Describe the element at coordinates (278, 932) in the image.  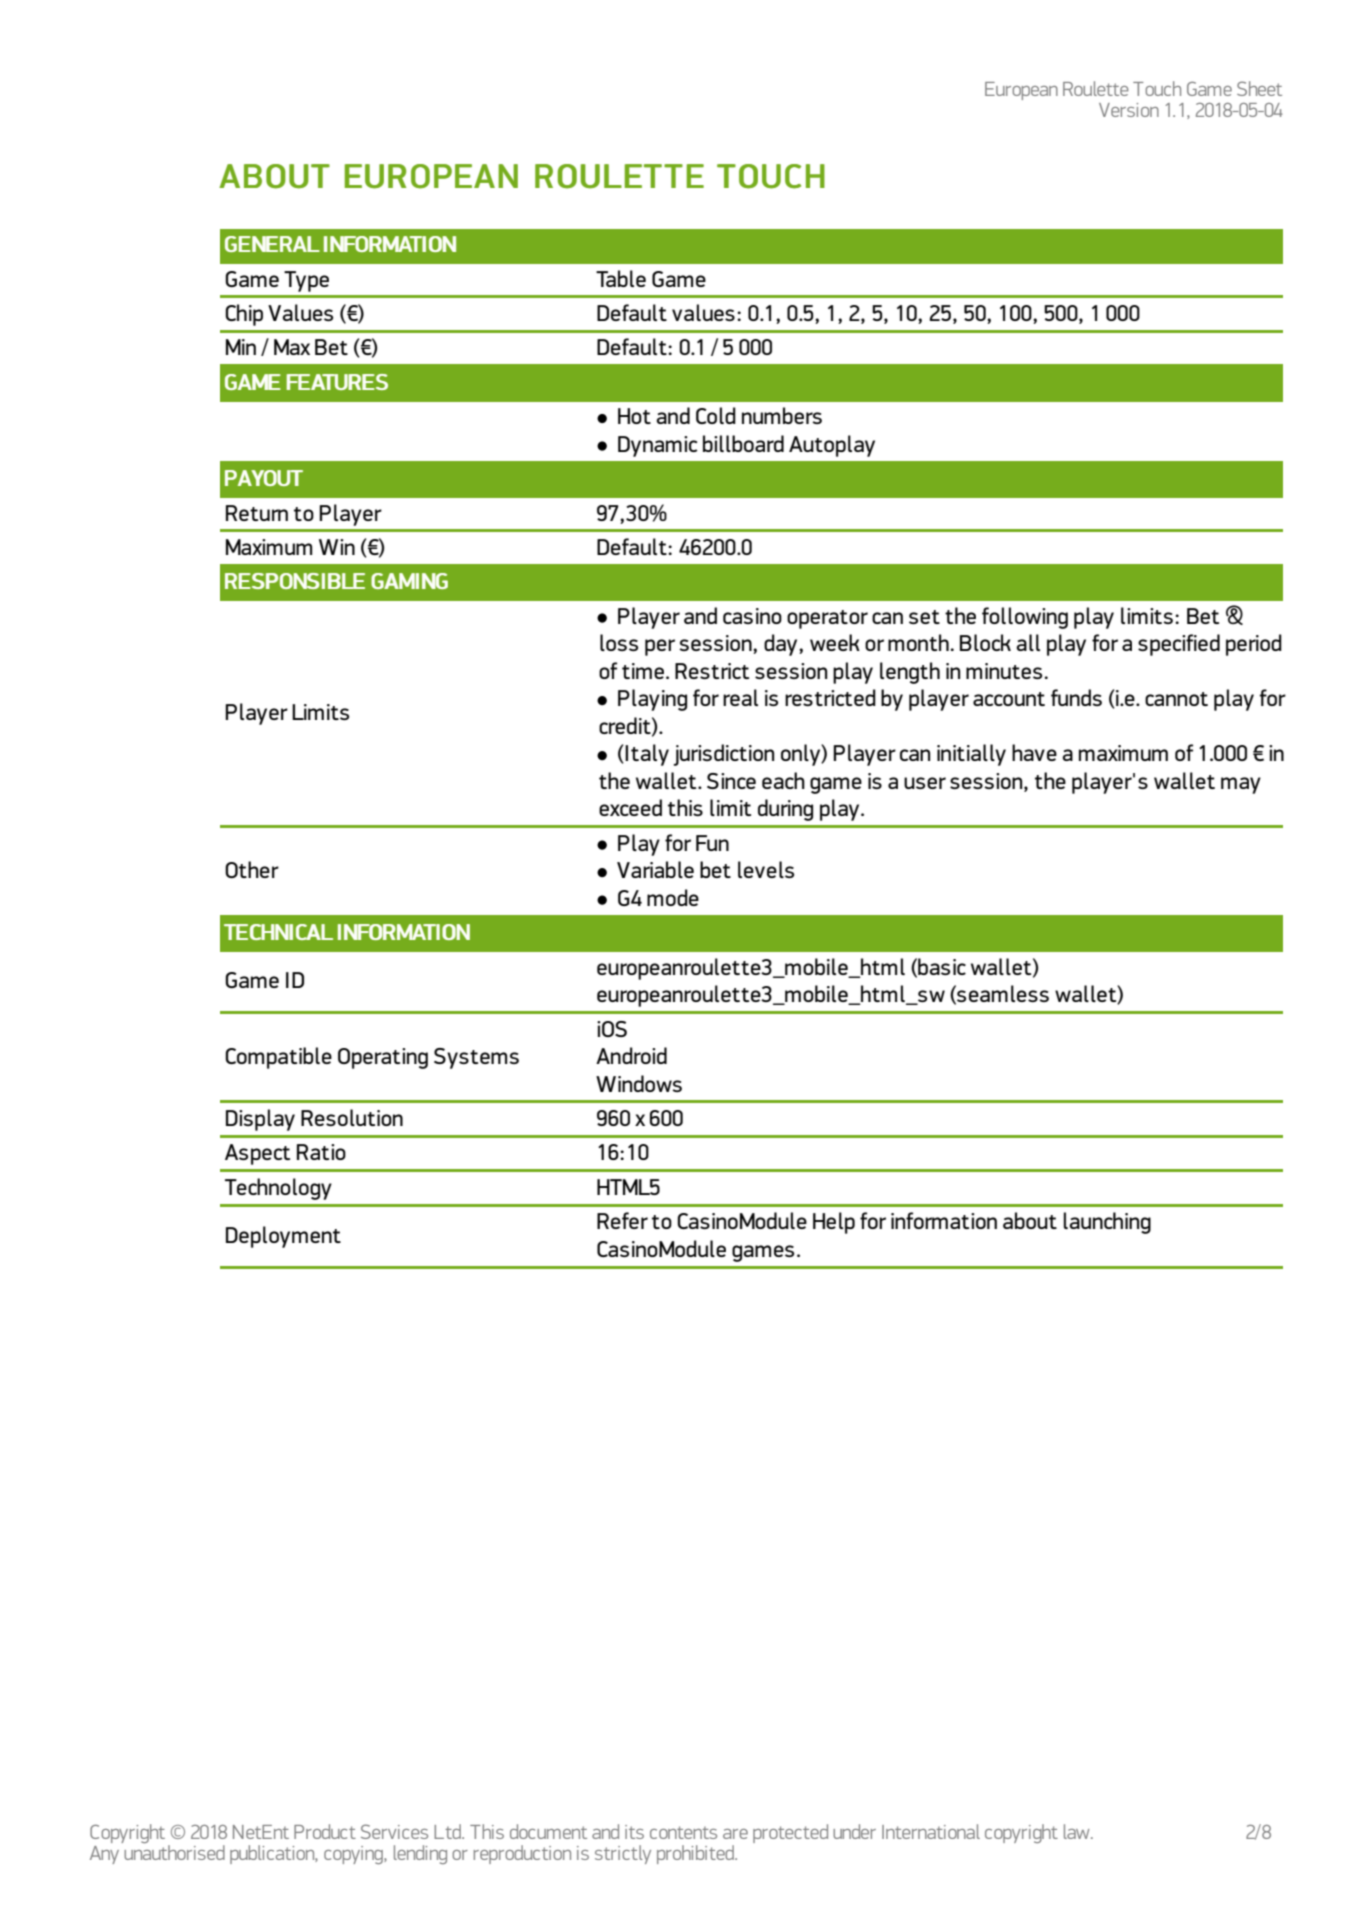
I see `TECHNICAL` at that location.
